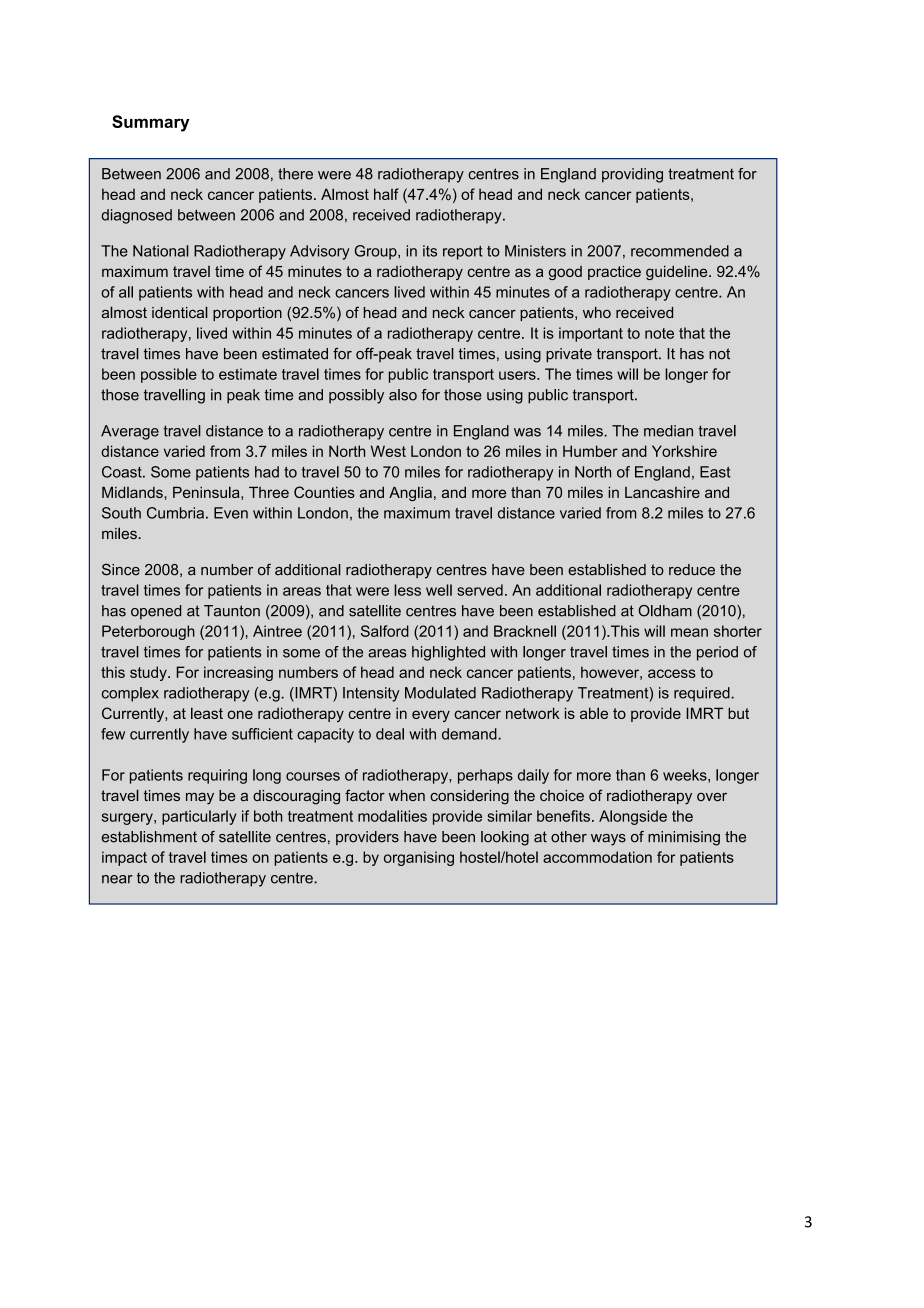 This screenshot has width=924, height=1308. Describe the element at coordinates (150, 123) in the screenshot. I see `Summary` at that location.
